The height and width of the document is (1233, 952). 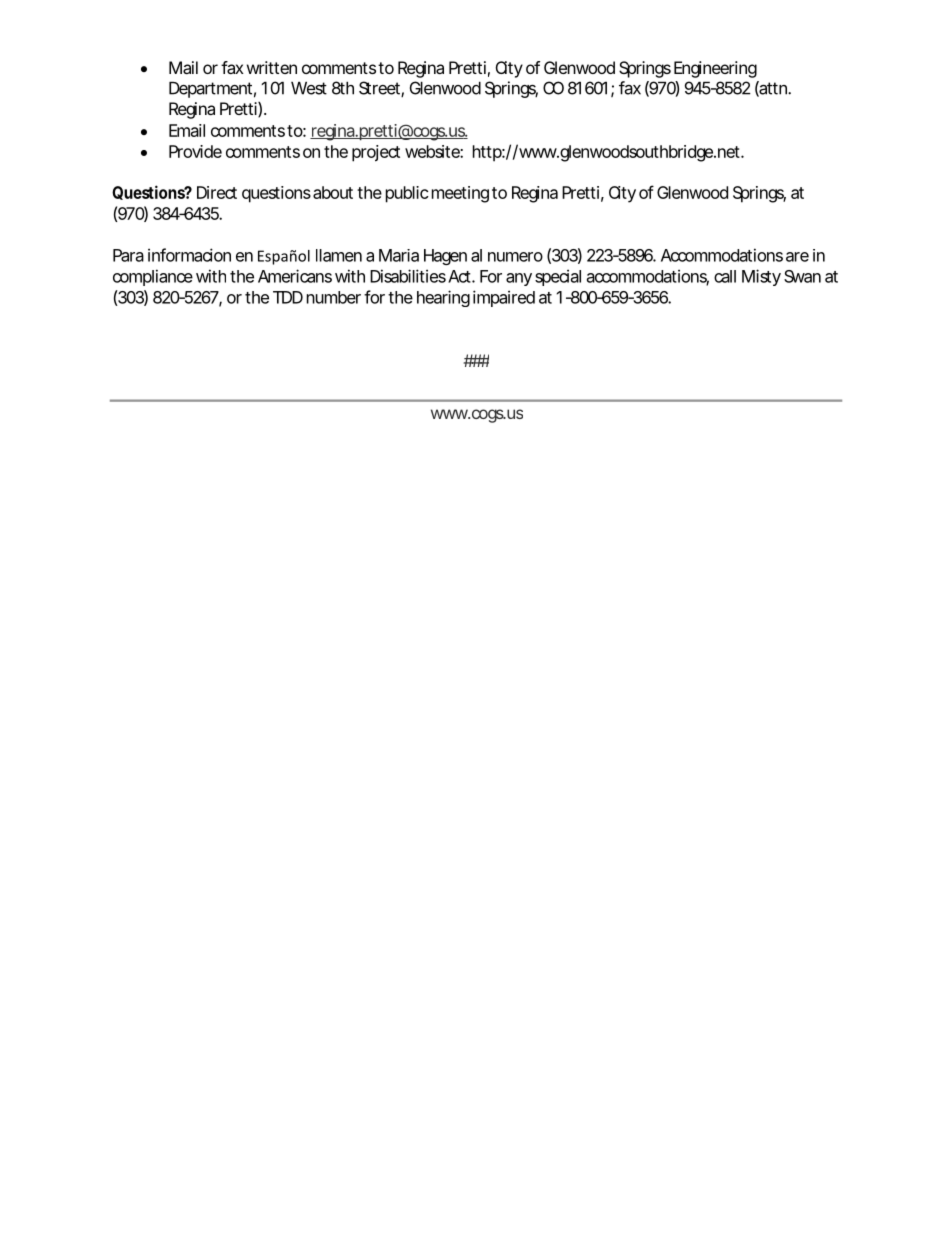 What do you see at coordinates (272, 67) in the document?
I see `written` at bounding box center [272, 67].
